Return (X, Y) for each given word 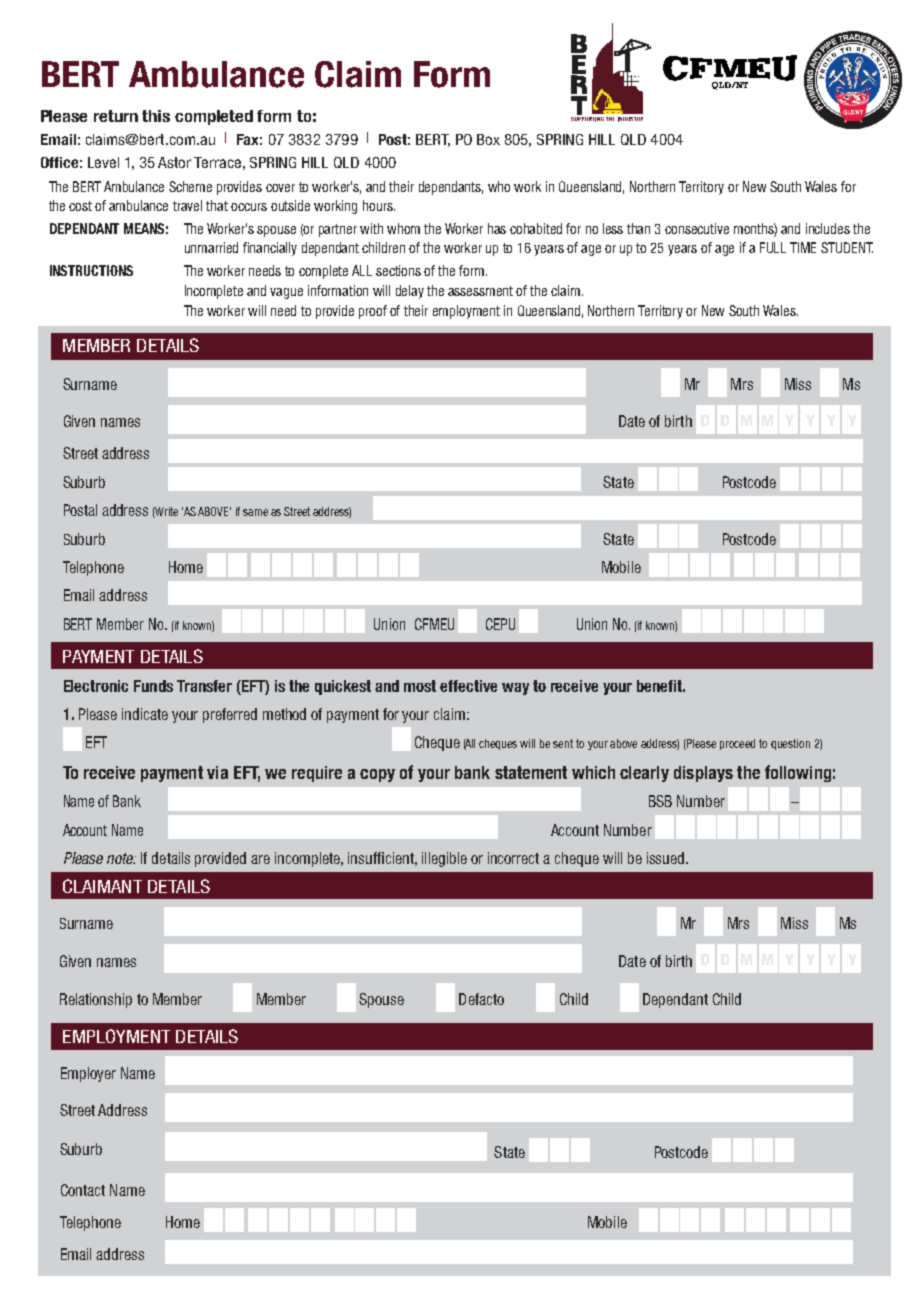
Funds (153, 686)
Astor (174, 162)
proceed (737, 744)
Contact (83, 1190)
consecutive (697, 228)
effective (468, 686)
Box (488, 139)
